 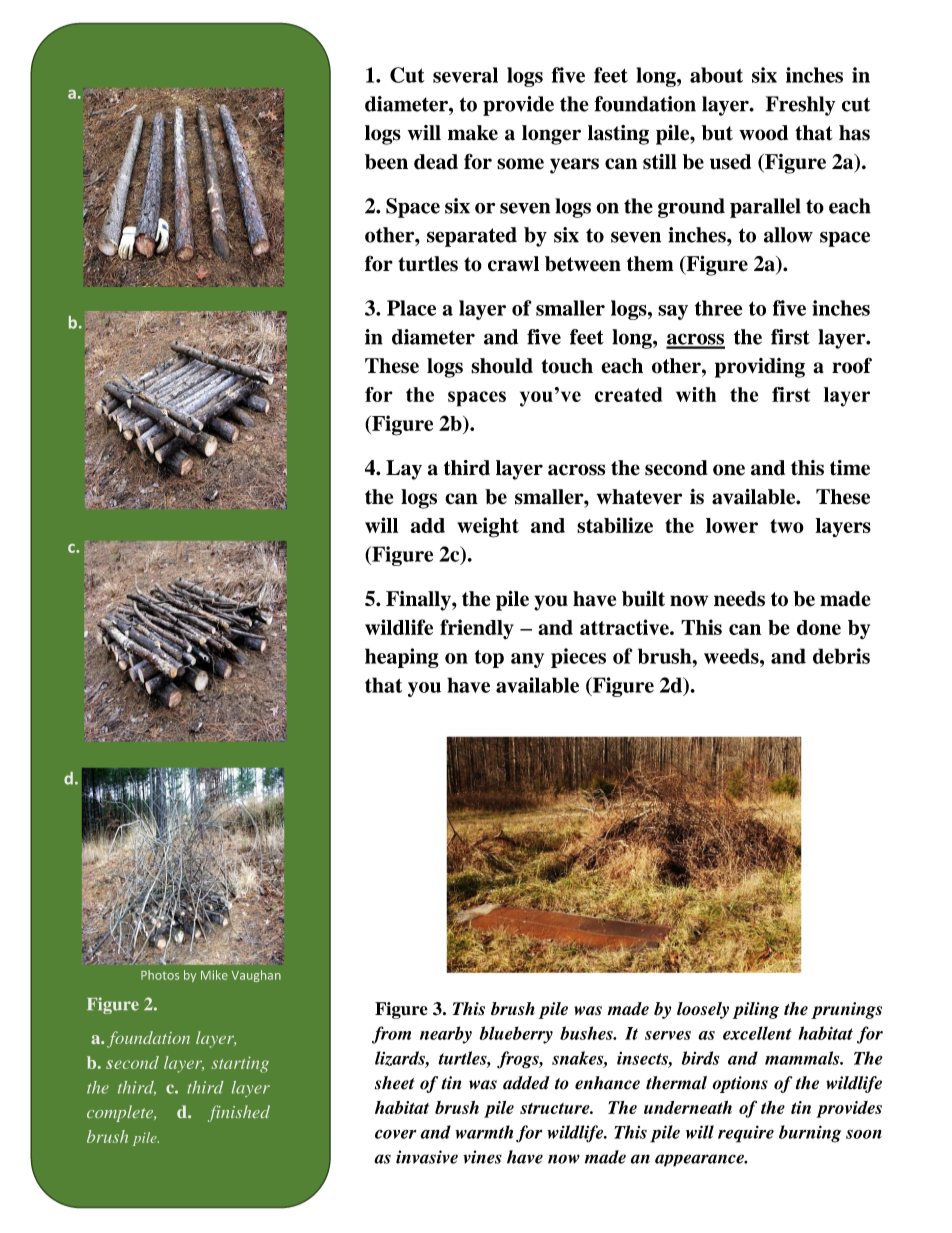 I want to click on should, so click(x=502, y=366).
